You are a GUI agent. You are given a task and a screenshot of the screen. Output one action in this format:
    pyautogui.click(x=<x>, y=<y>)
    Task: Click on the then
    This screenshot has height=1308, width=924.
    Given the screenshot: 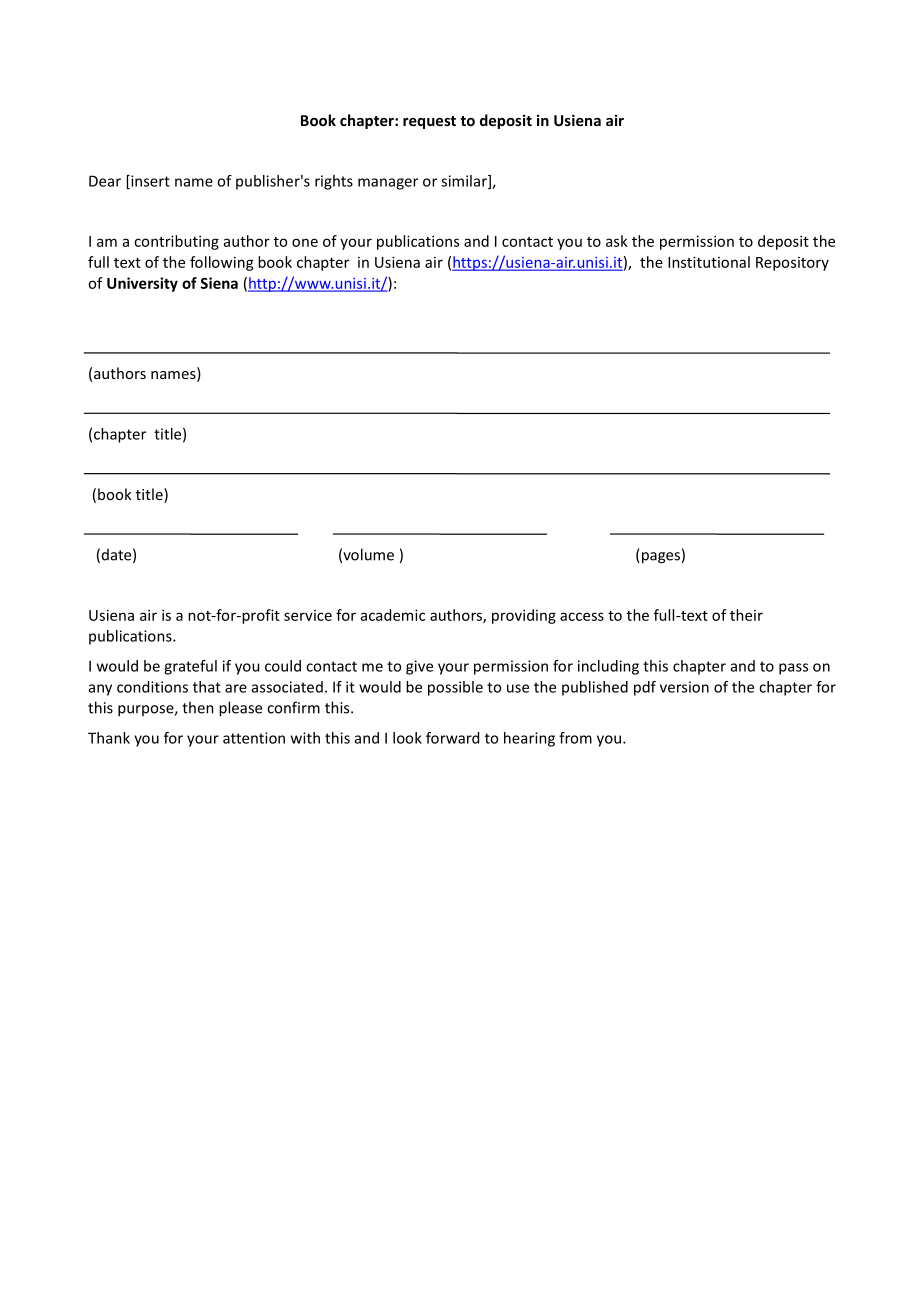 What is the action you would take?
    pyautogui.click(x=198, y=707)
